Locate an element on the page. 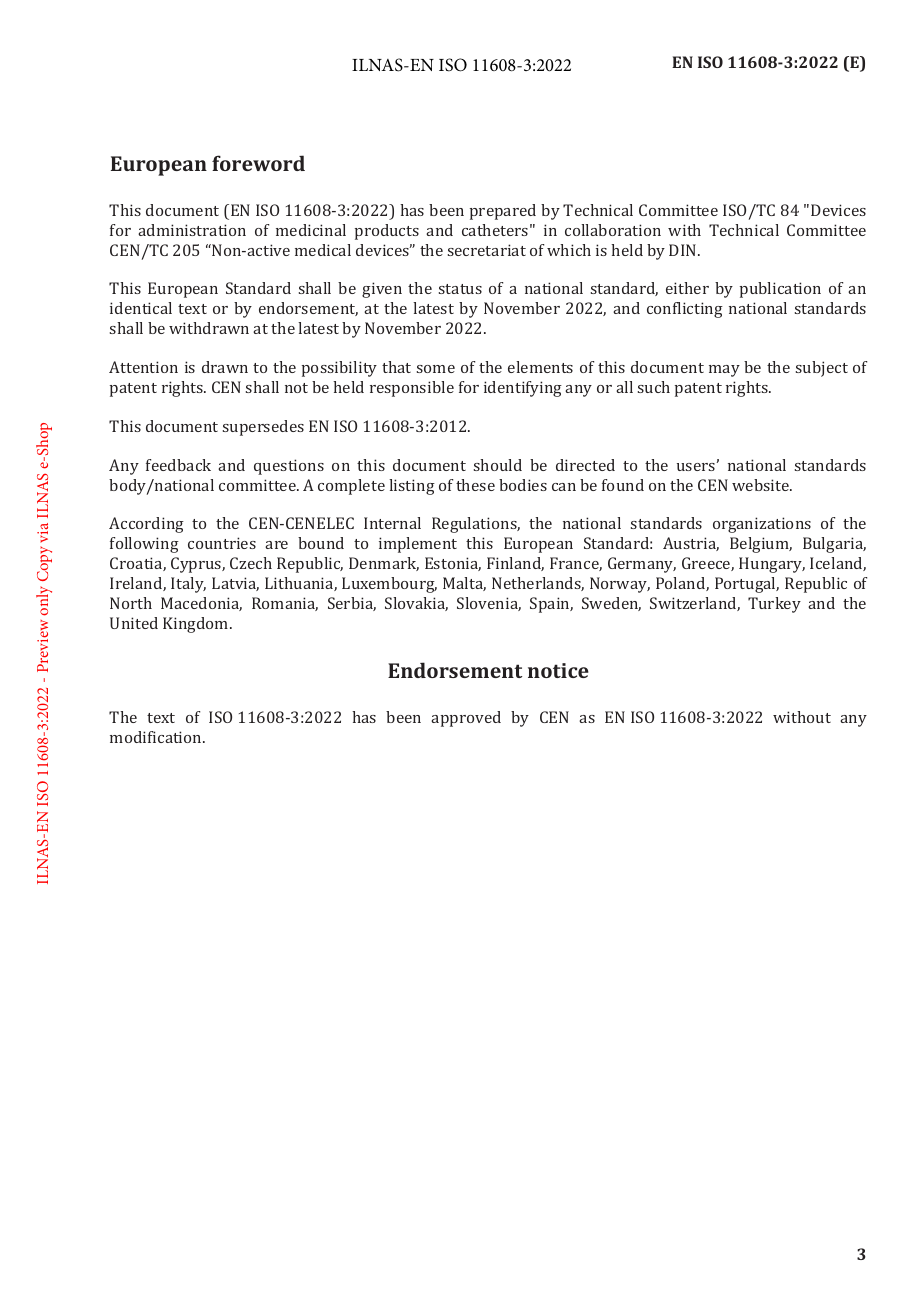 This image has height=1308, width=924. modification is located at coordinates (157, 737).
